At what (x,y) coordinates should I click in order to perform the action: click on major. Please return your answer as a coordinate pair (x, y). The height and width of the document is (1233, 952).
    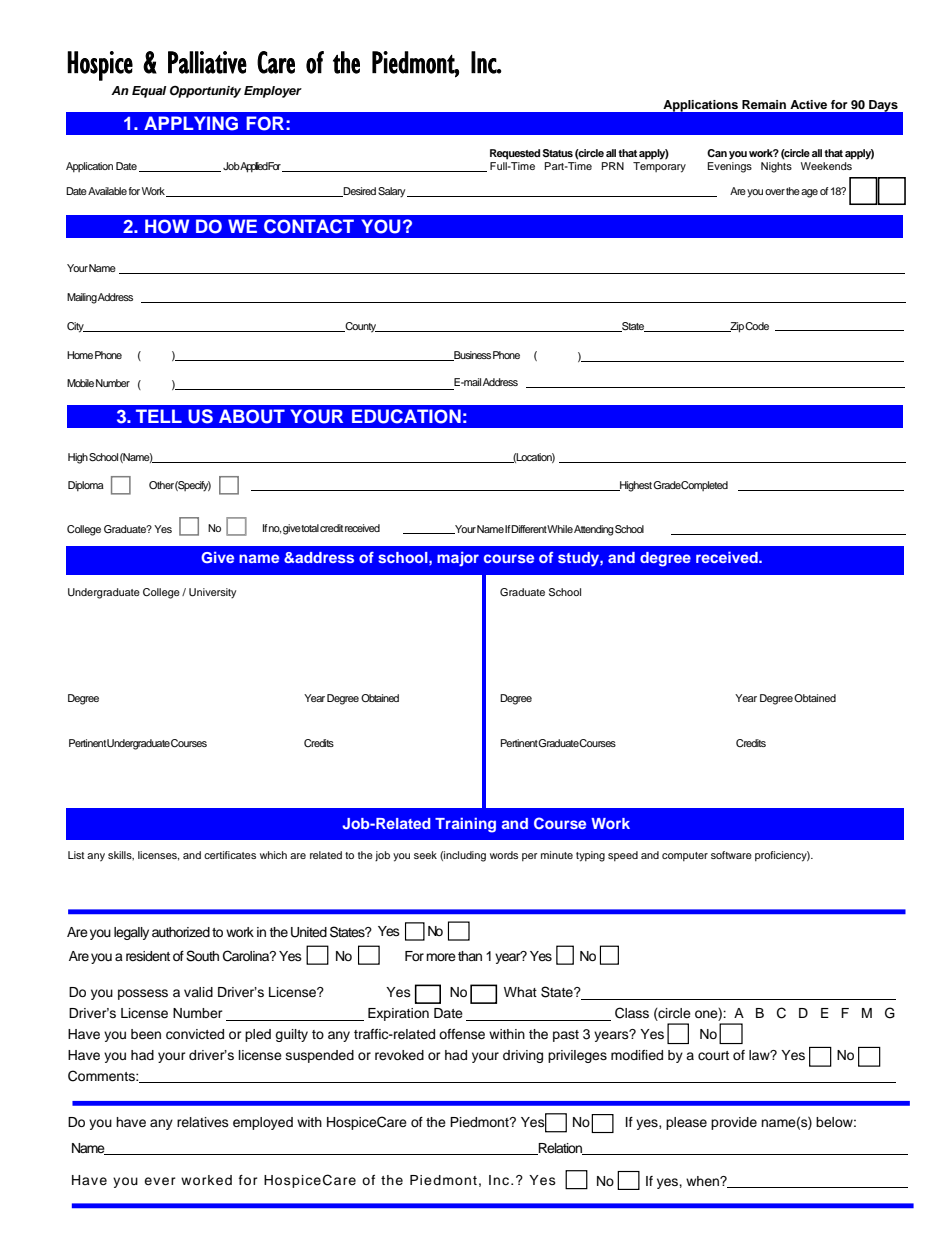
    Looking at the image, I should click on (458, 559).
